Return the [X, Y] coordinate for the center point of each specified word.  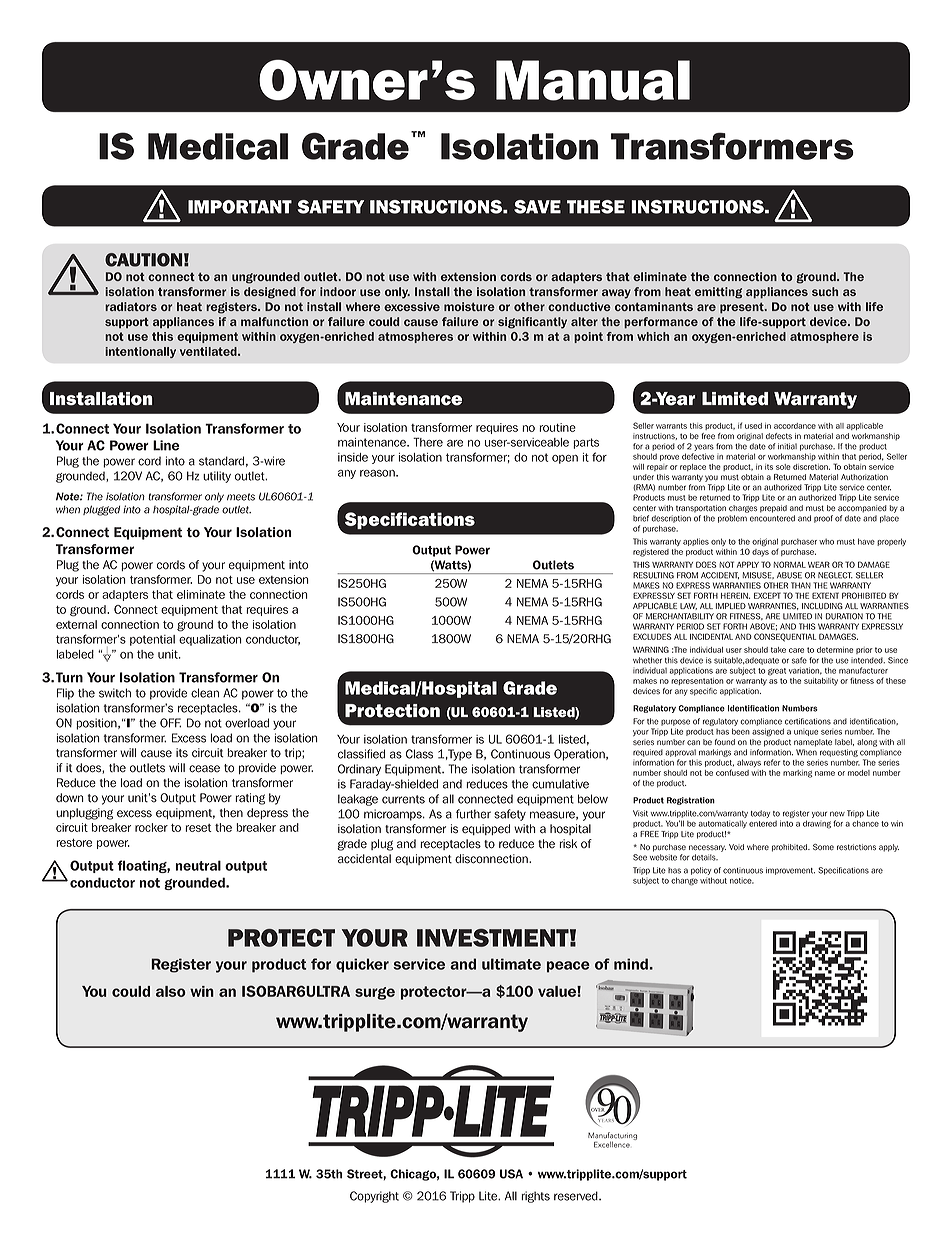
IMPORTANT [240, 207]
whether [647, 660]
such [825, 291]
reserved [577, 1196]
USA [511, 1174]
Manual [593, 80]
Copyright [374, 1197]
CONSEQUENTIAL [785, 637]
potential [152, 640]
